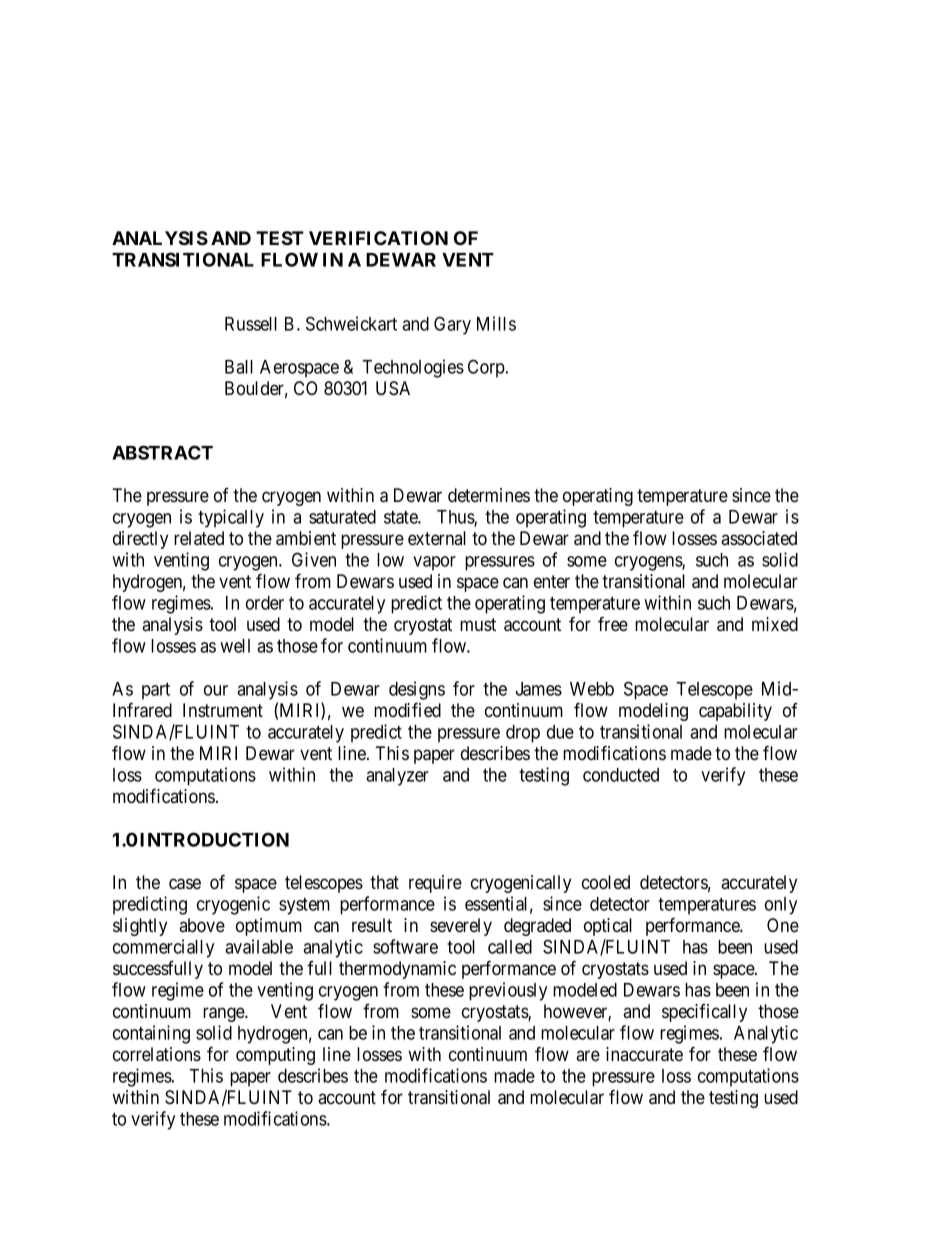  What do you see at coordinates (508, 991) in the document?
I see `previously` at bounding box center [508, 991].
